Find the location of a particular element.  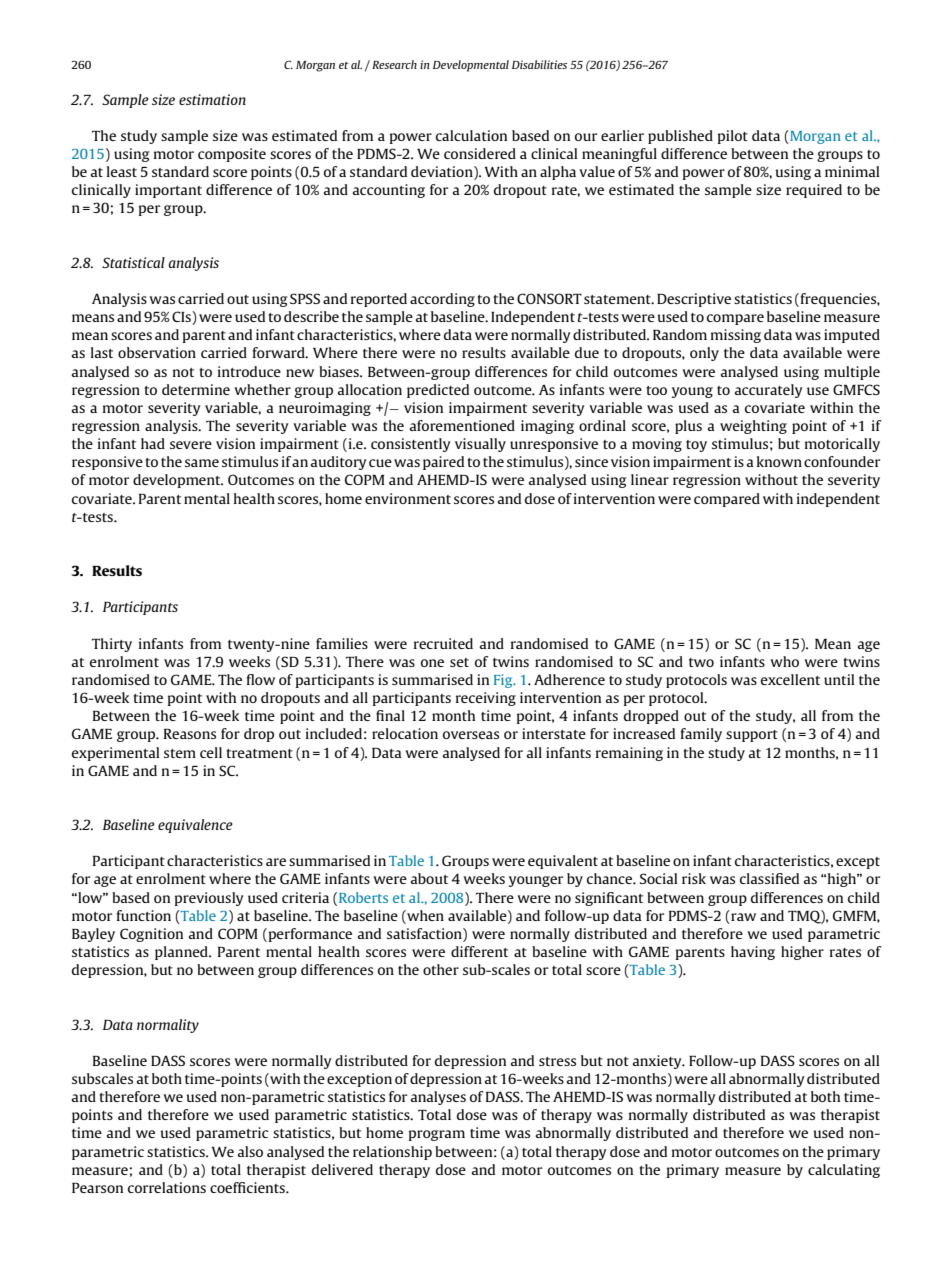

weighting is located at coordinates (753, 427).
